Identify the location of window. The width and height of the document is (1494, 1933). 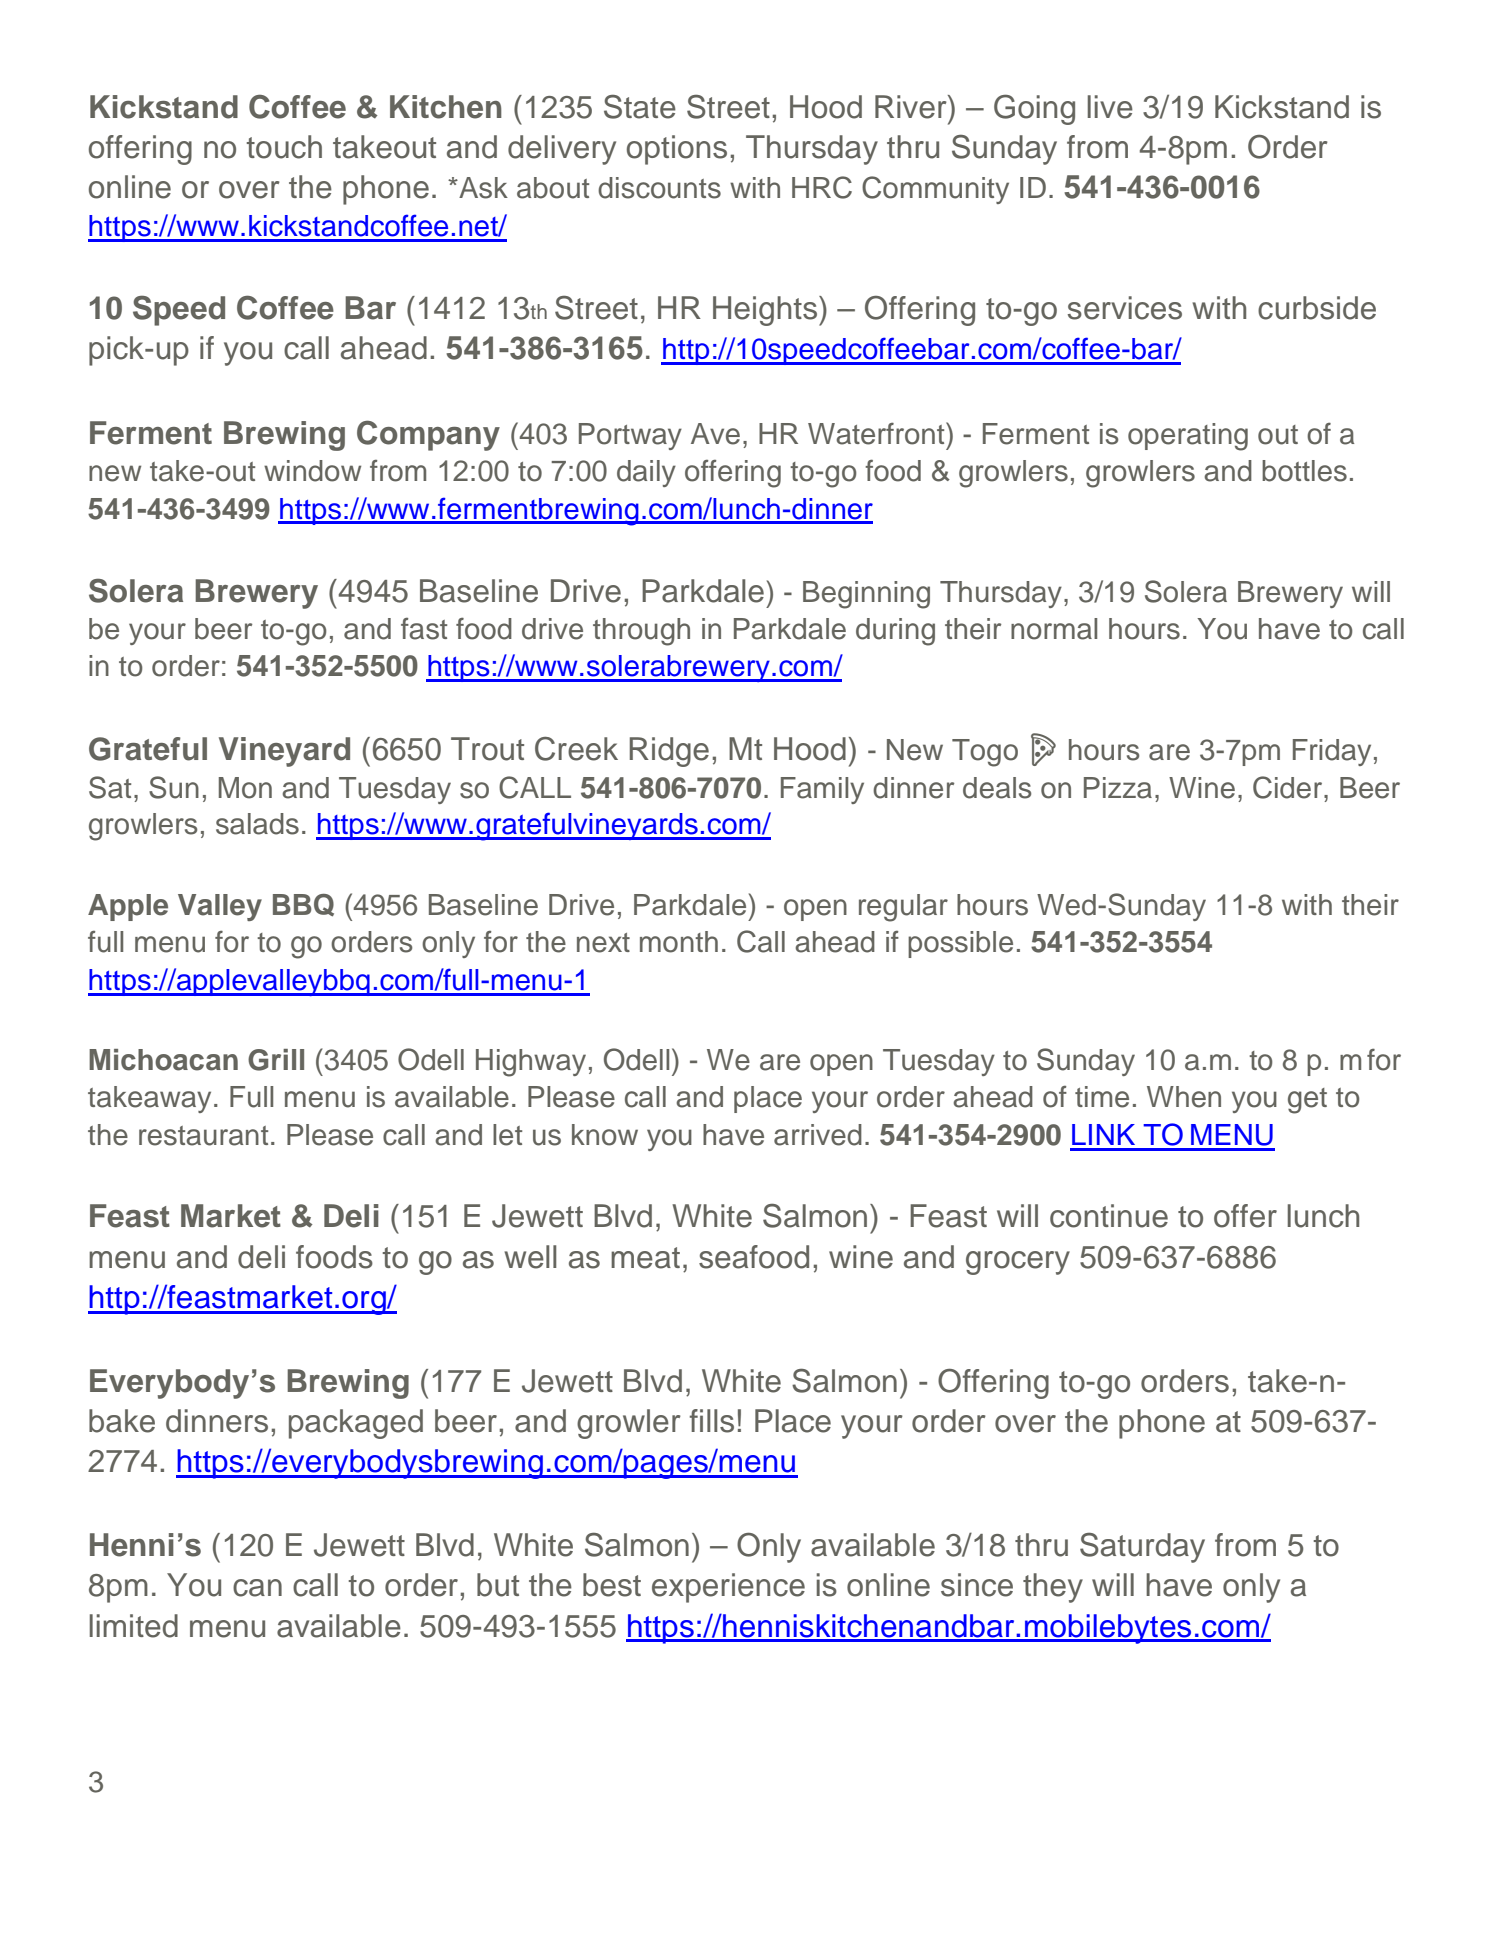
(312, 471).
